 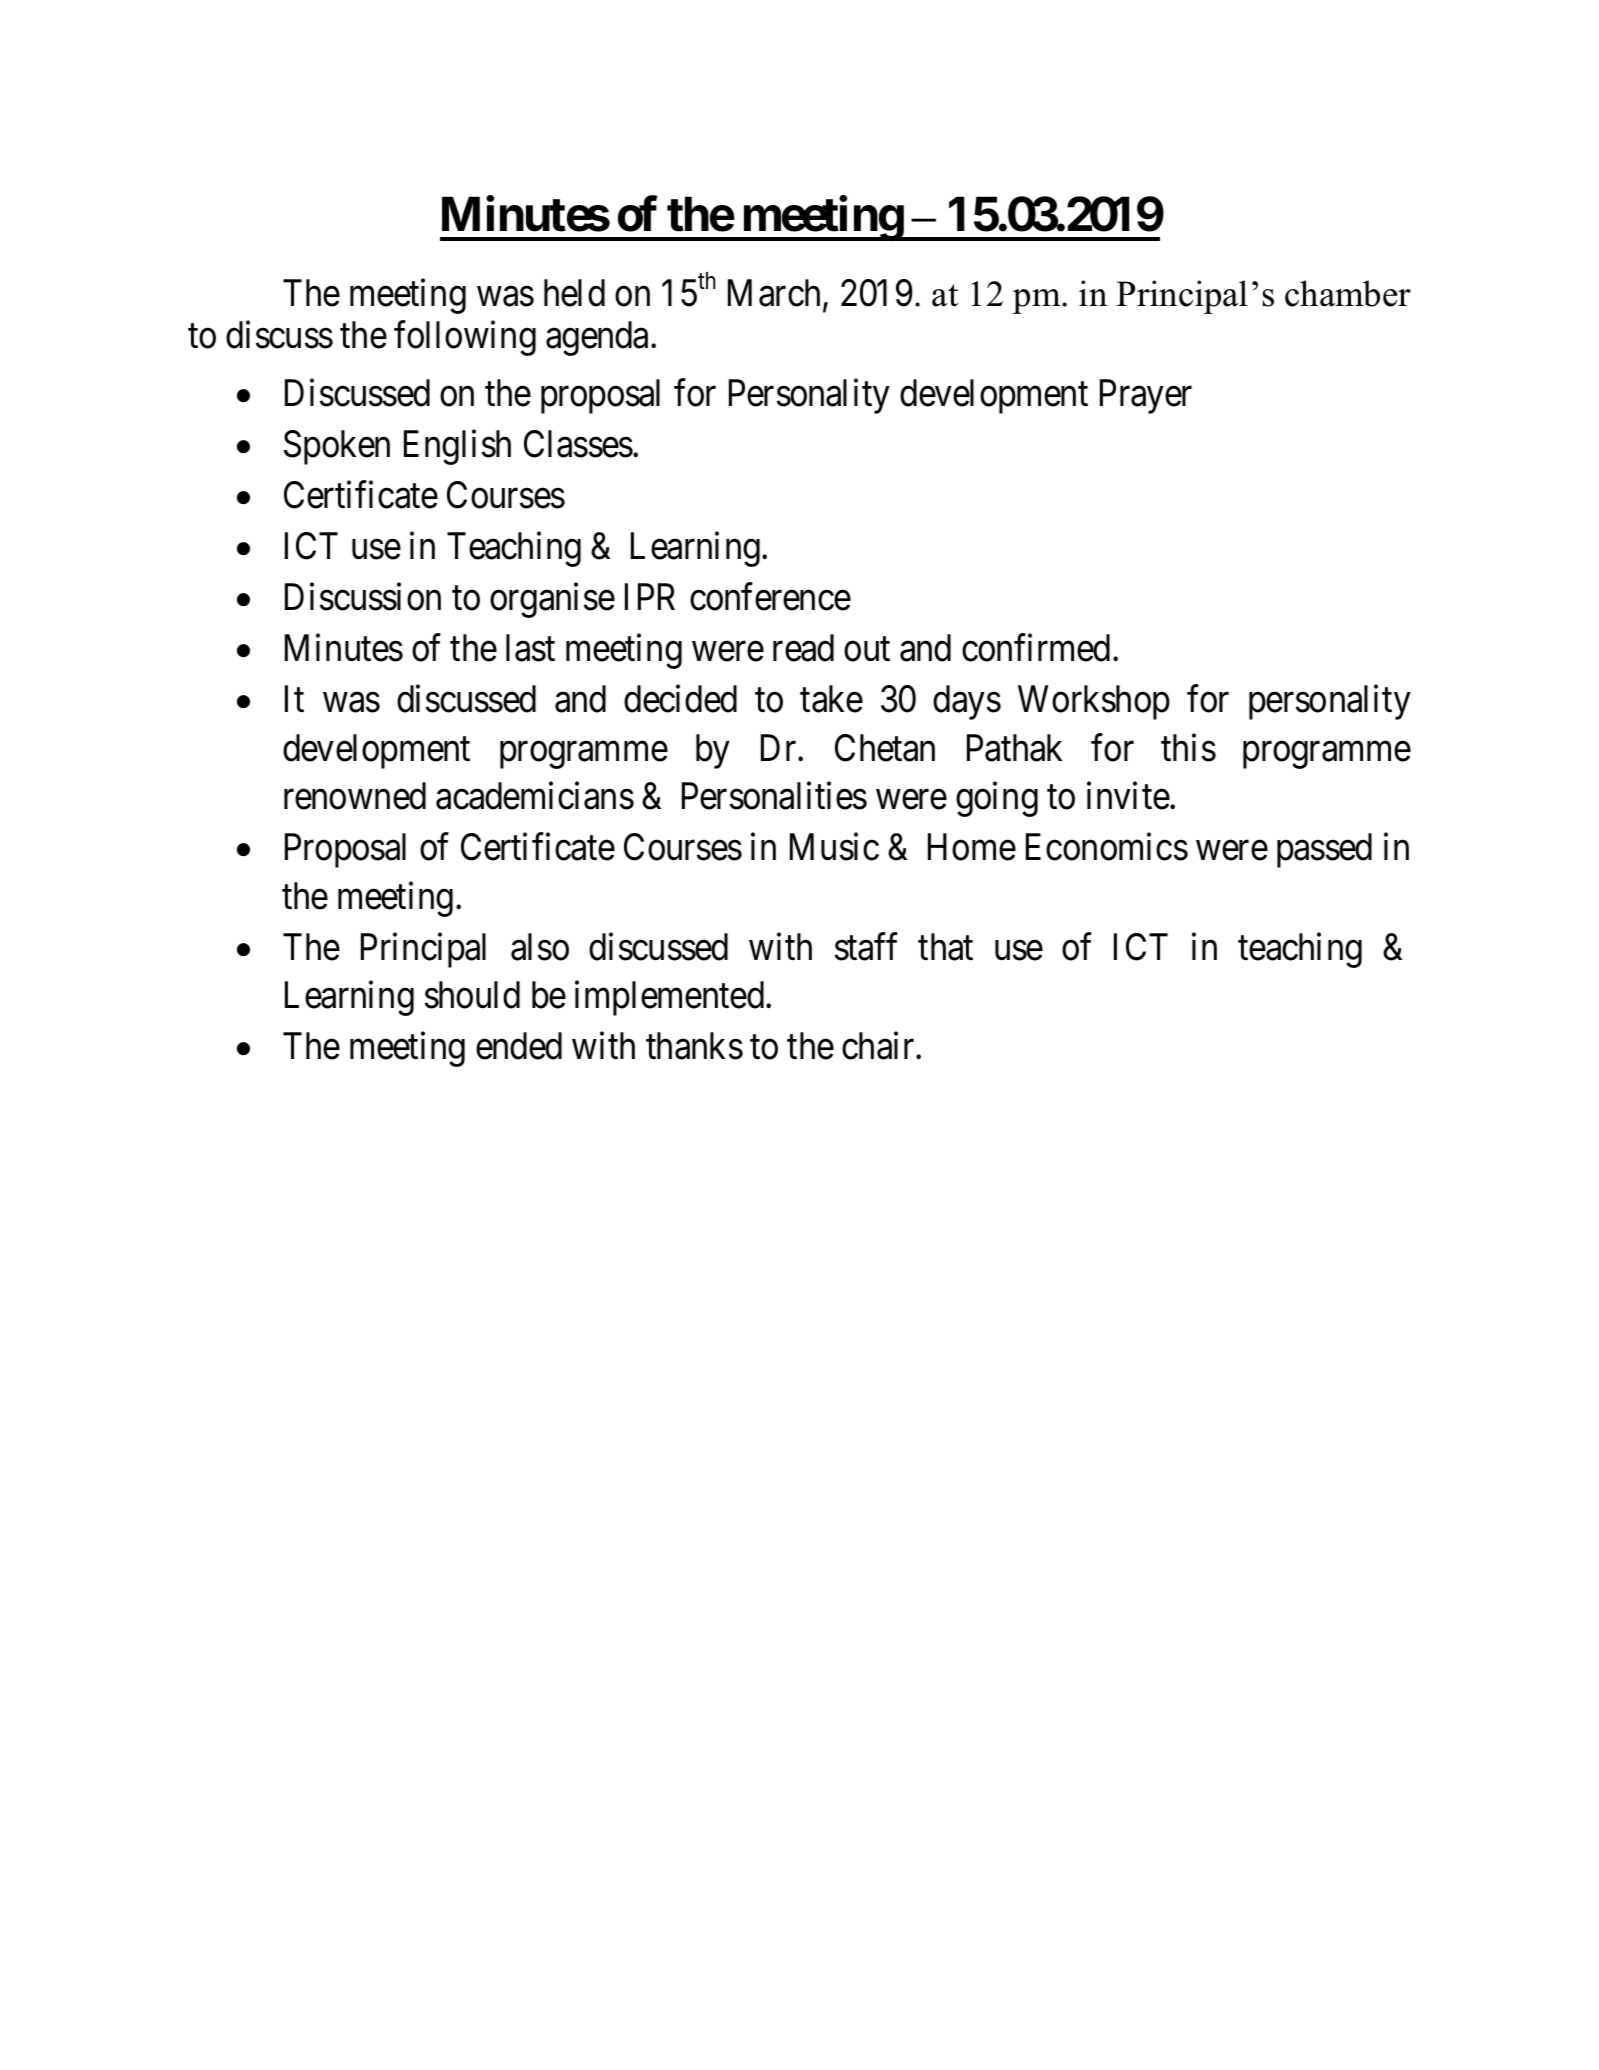 What do you see at coordinates (879, 1046) in the screenshot?
I see `chair` at bounding box center [879, 1046].
